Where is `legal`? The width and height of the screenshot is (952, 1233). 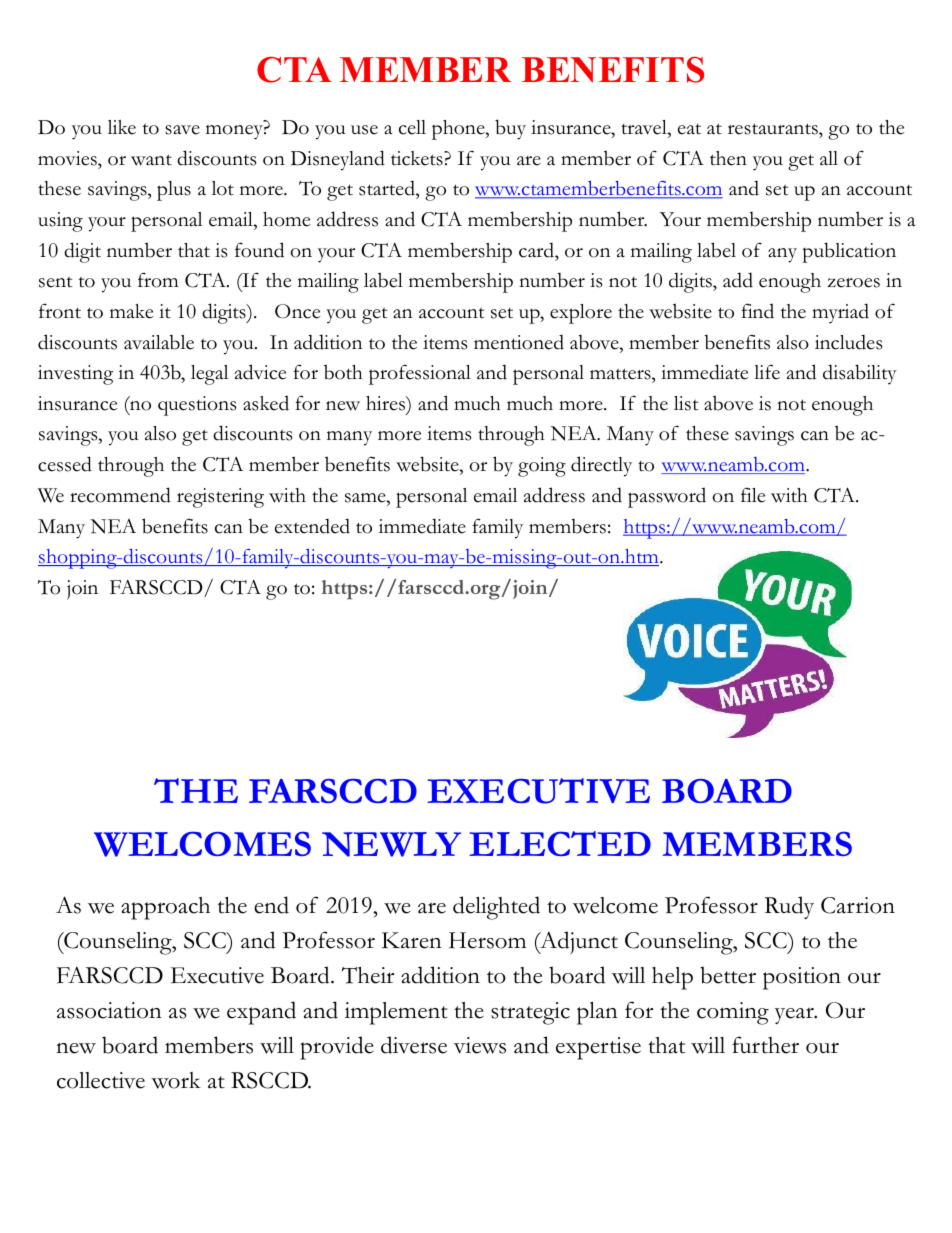
legal is located at coordinates (209, 375).
